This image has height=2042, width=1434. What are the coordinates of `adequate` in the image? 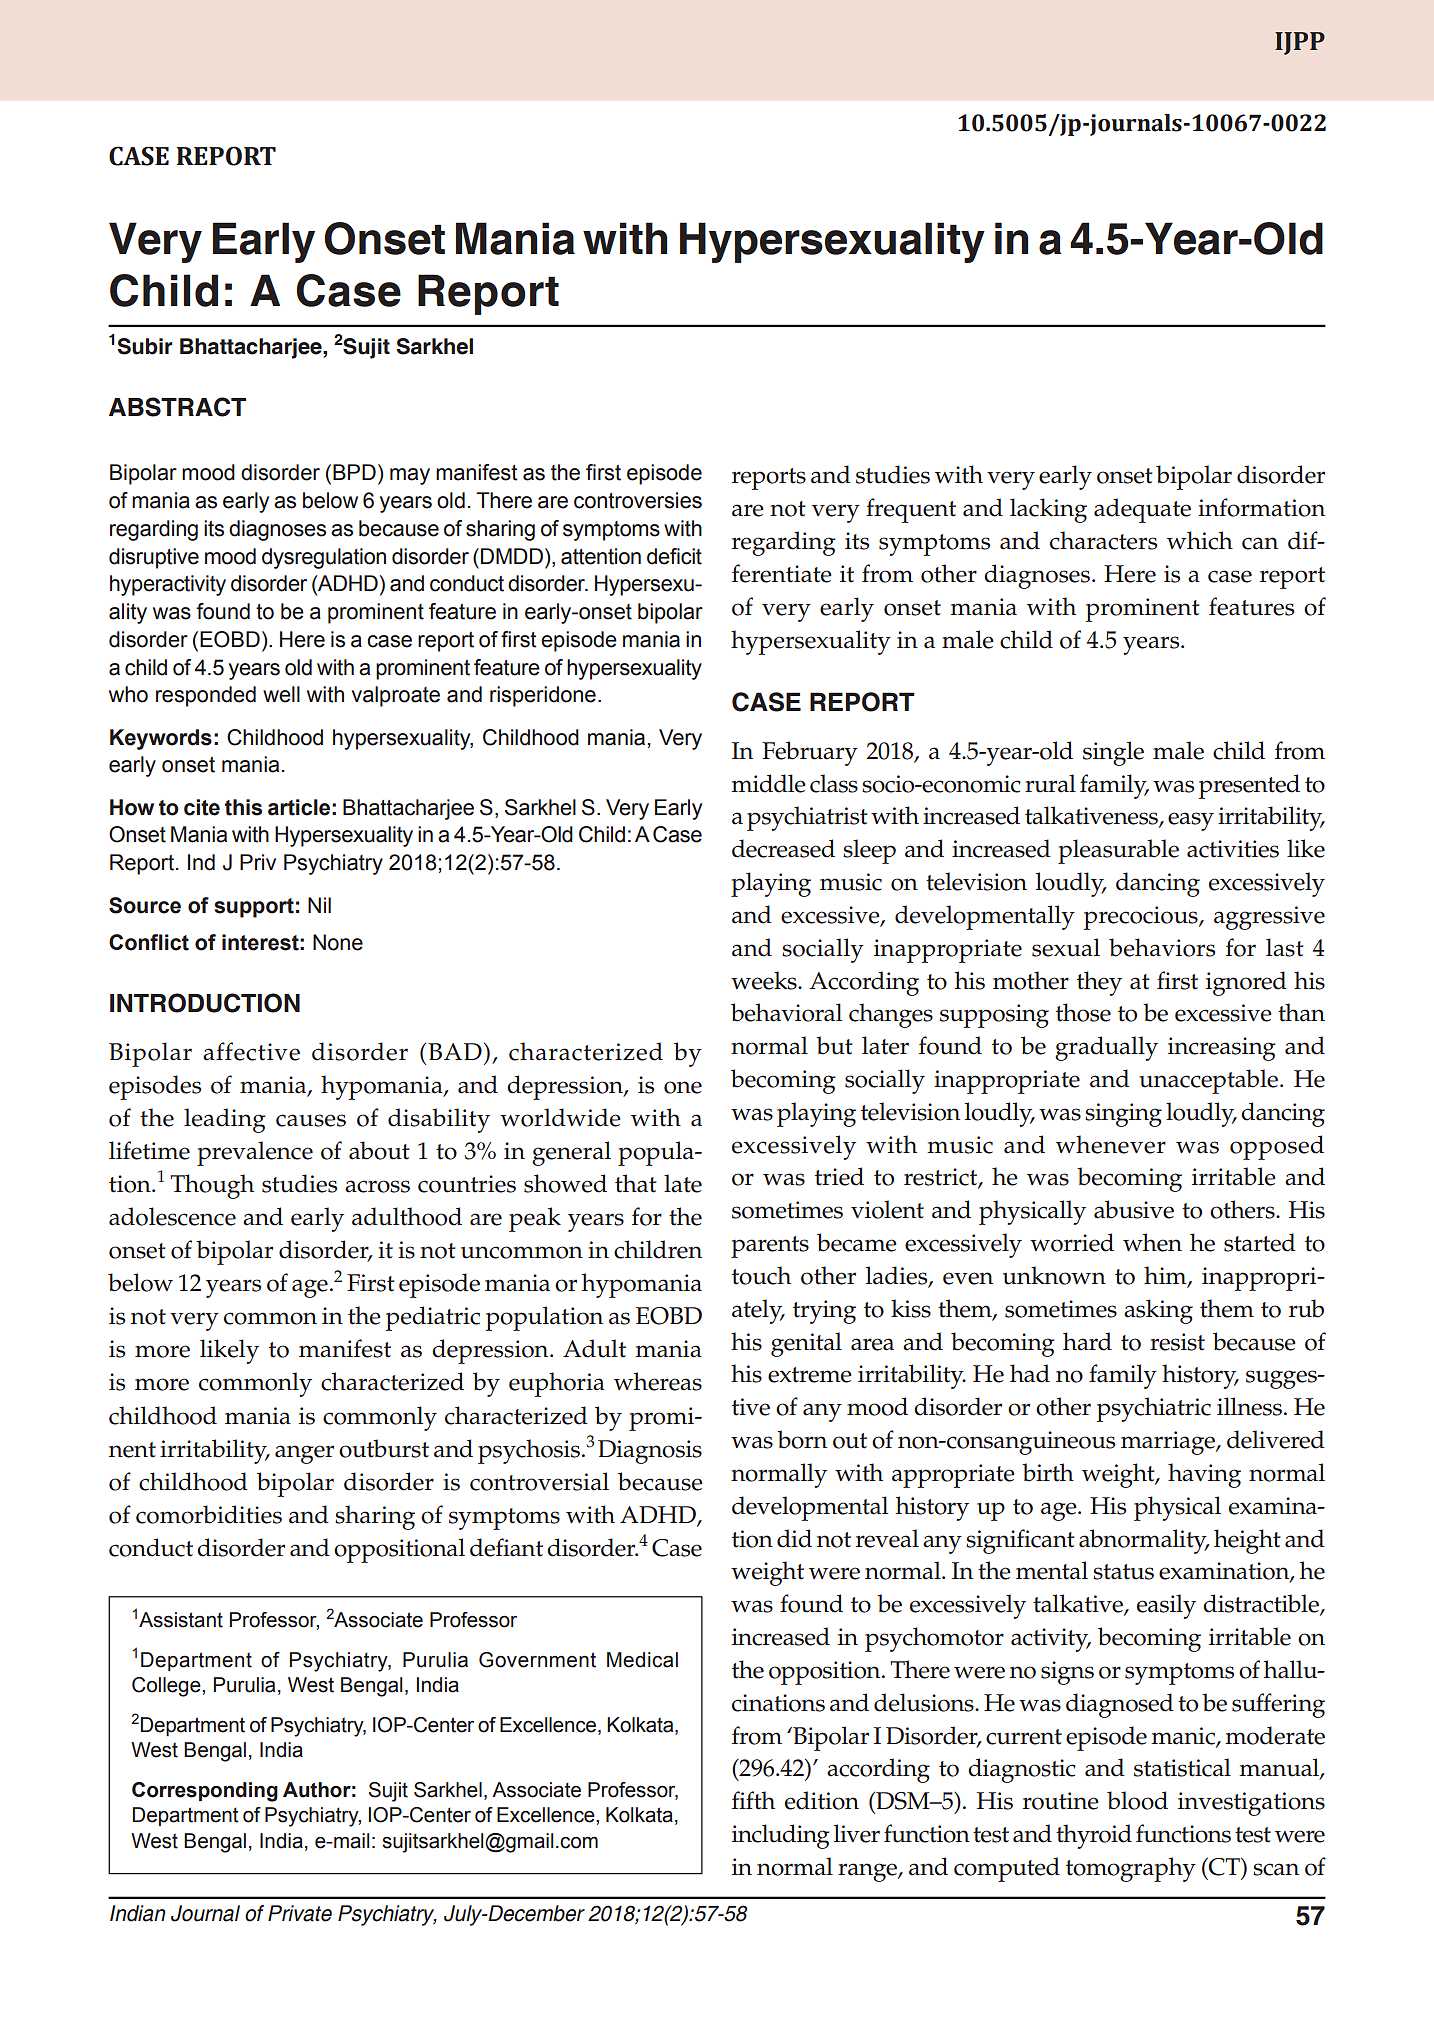 It's located at (1142, 510).
